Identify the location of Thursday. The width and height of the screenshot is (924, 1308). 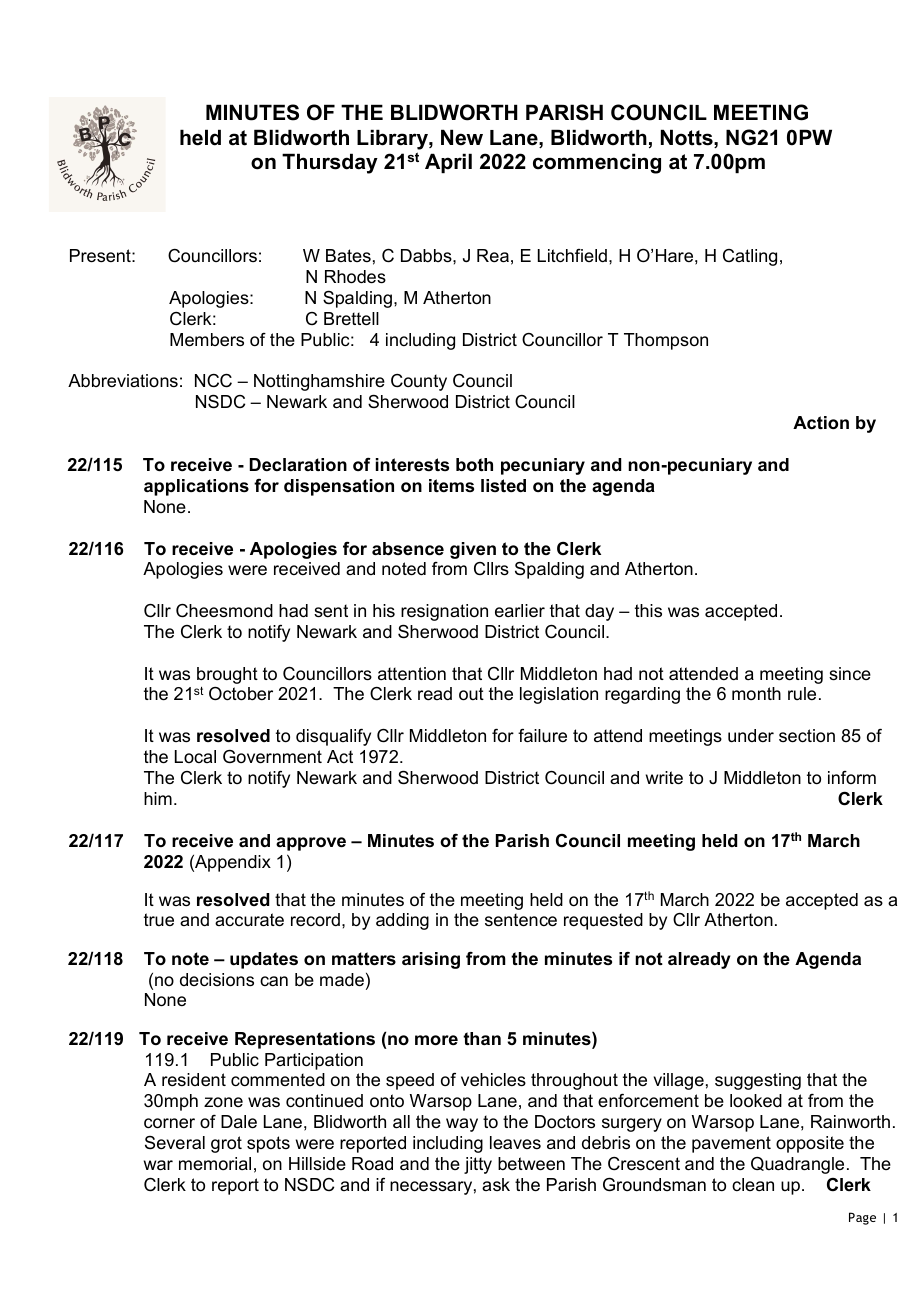
(330, 163).
